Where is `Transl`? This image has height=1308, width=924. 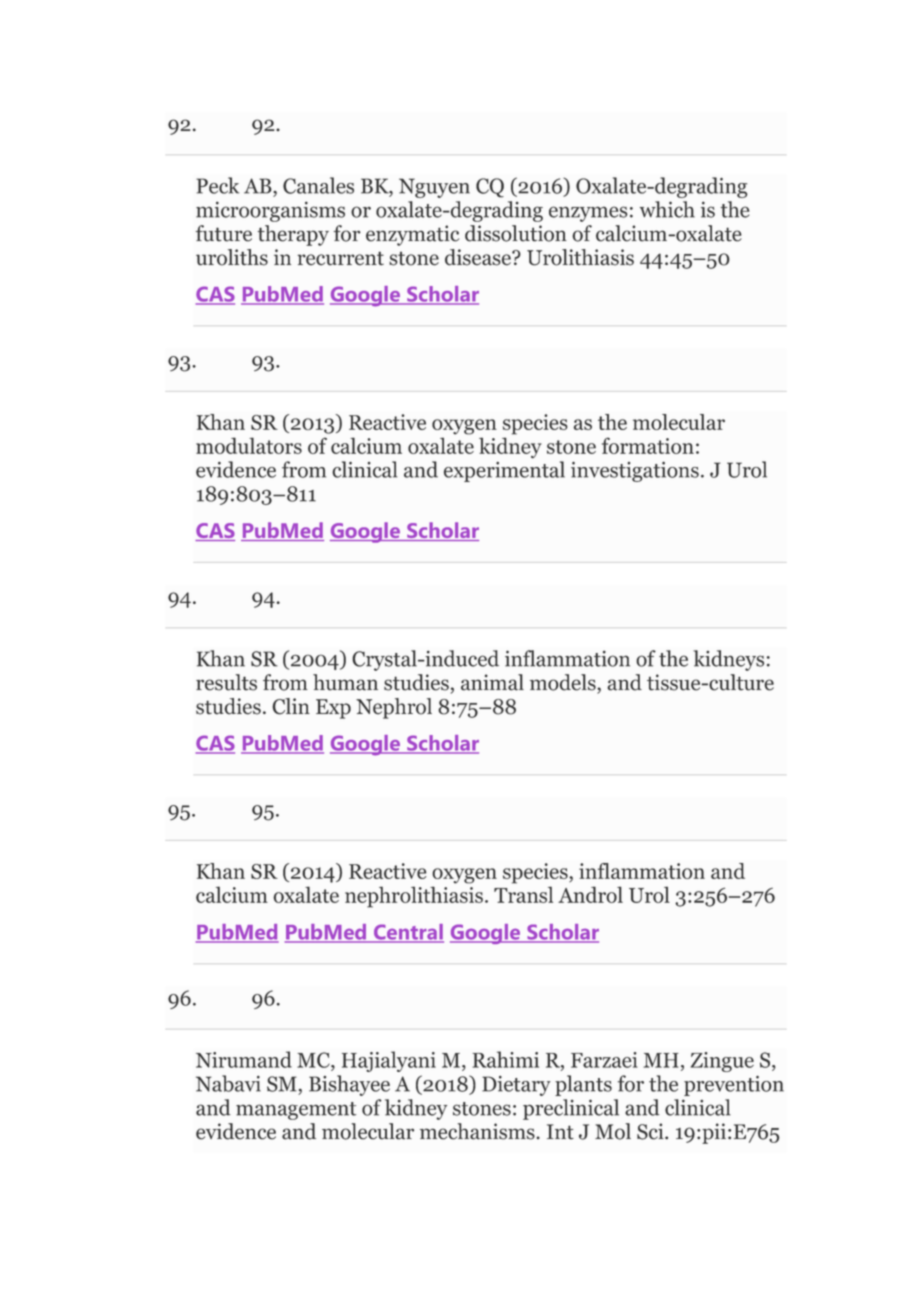 Transl is located at coordinates (523, 894).
